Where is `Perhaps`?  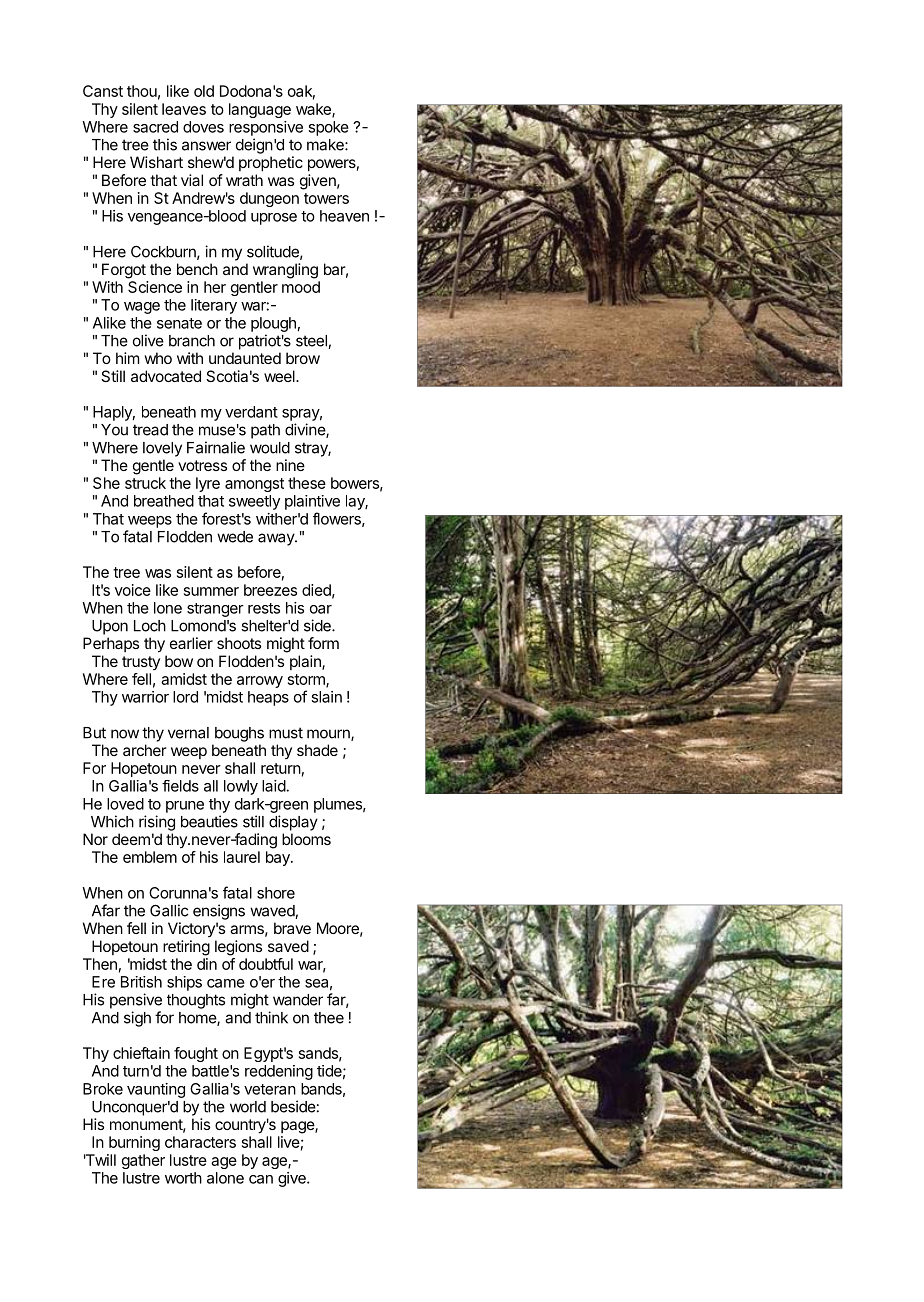
Perhaps is located at coordinates (111, 644).
